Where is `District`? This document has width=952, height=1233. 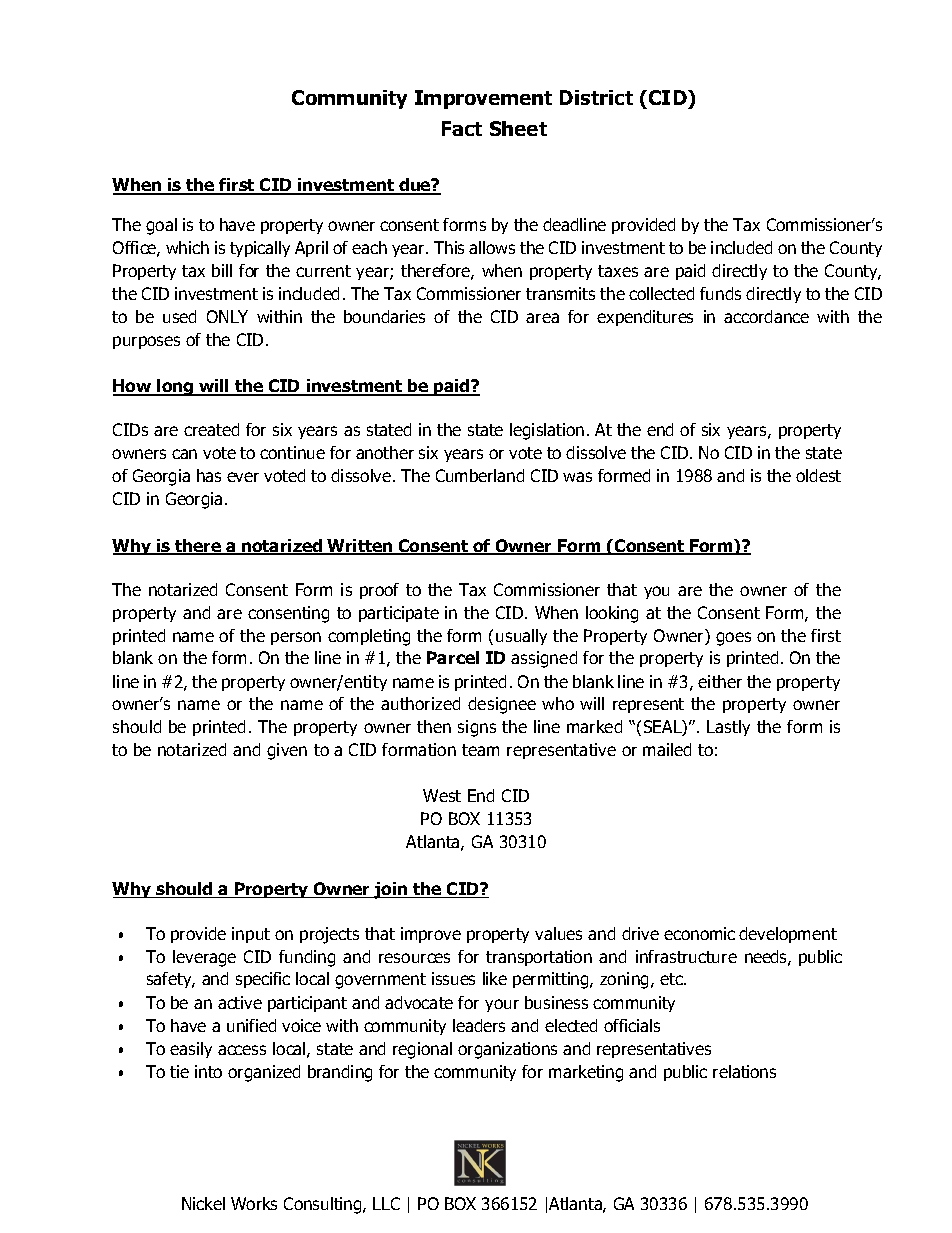
District is located at coordinates (596, 97).
